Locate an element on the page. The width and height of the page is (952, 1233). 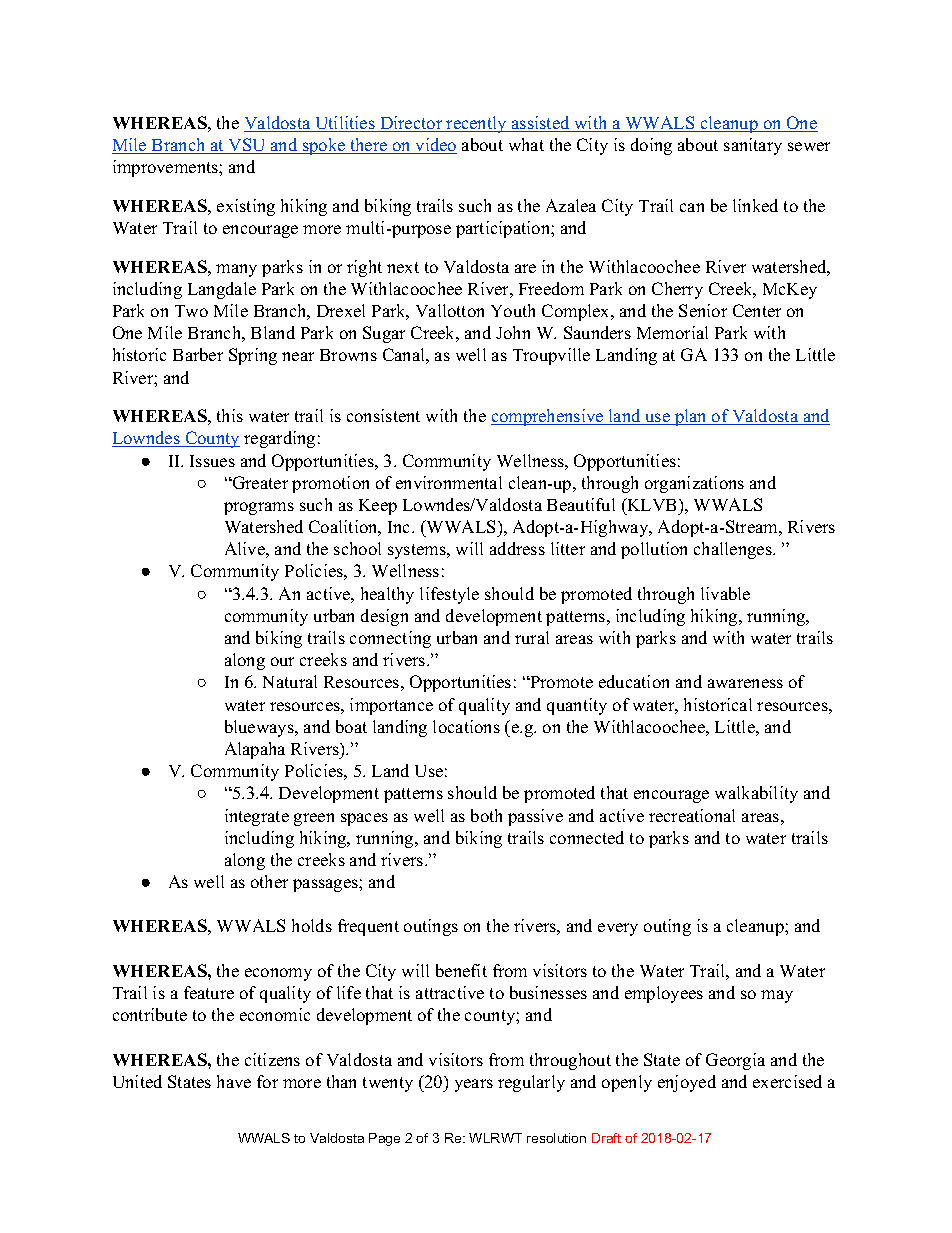
plan is located at coordinates (690, 417).
